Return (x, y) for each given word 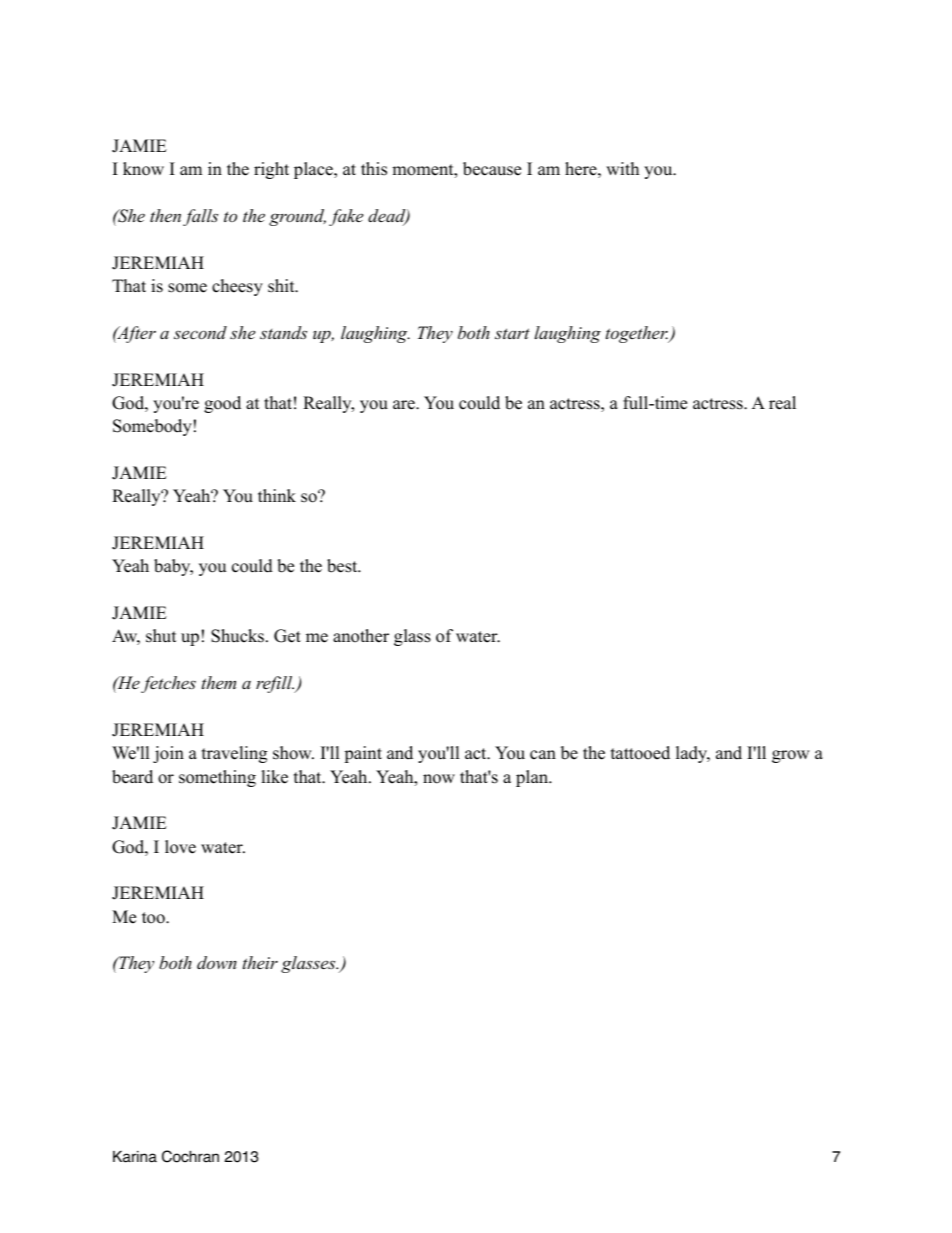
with (622, 168)
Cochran (190, 1156)
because (492, 169)
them (219, 682)
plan (533, 778)
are (405, 405)
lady (693, 754)
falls (200, 217)
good (222, 404)
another (361, 636)
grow (791, 756)
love (180, 847)
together (638, 334)
